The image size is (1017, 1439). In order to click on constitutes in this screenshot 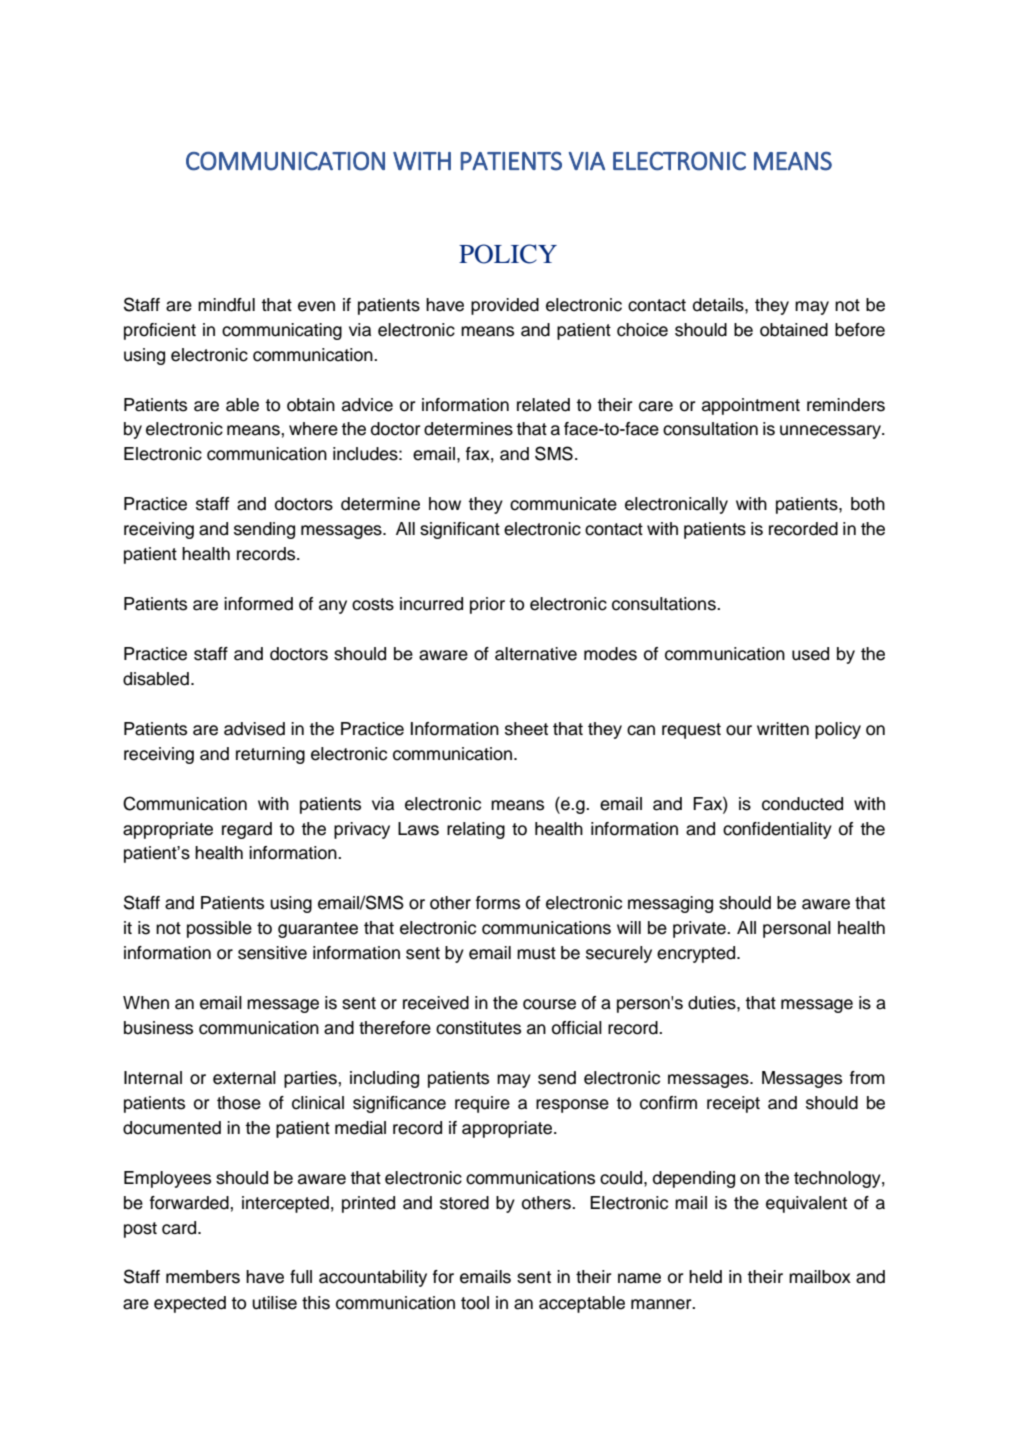, I will do `click(478, 1028)`.
